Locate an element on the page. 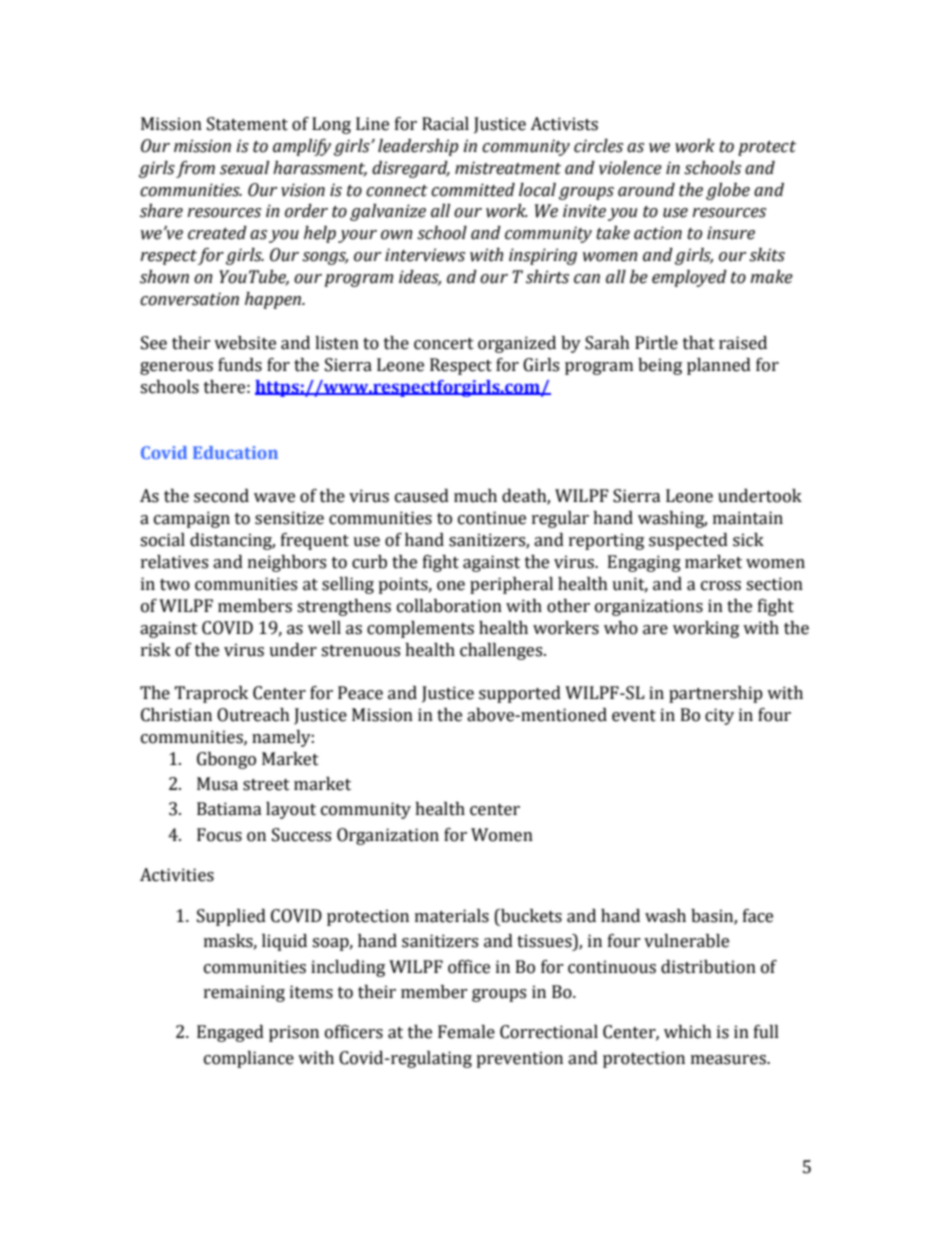 Image resolution: width=952 pixels, height=1233 pixels. city is located at coordinates (719, 716).
